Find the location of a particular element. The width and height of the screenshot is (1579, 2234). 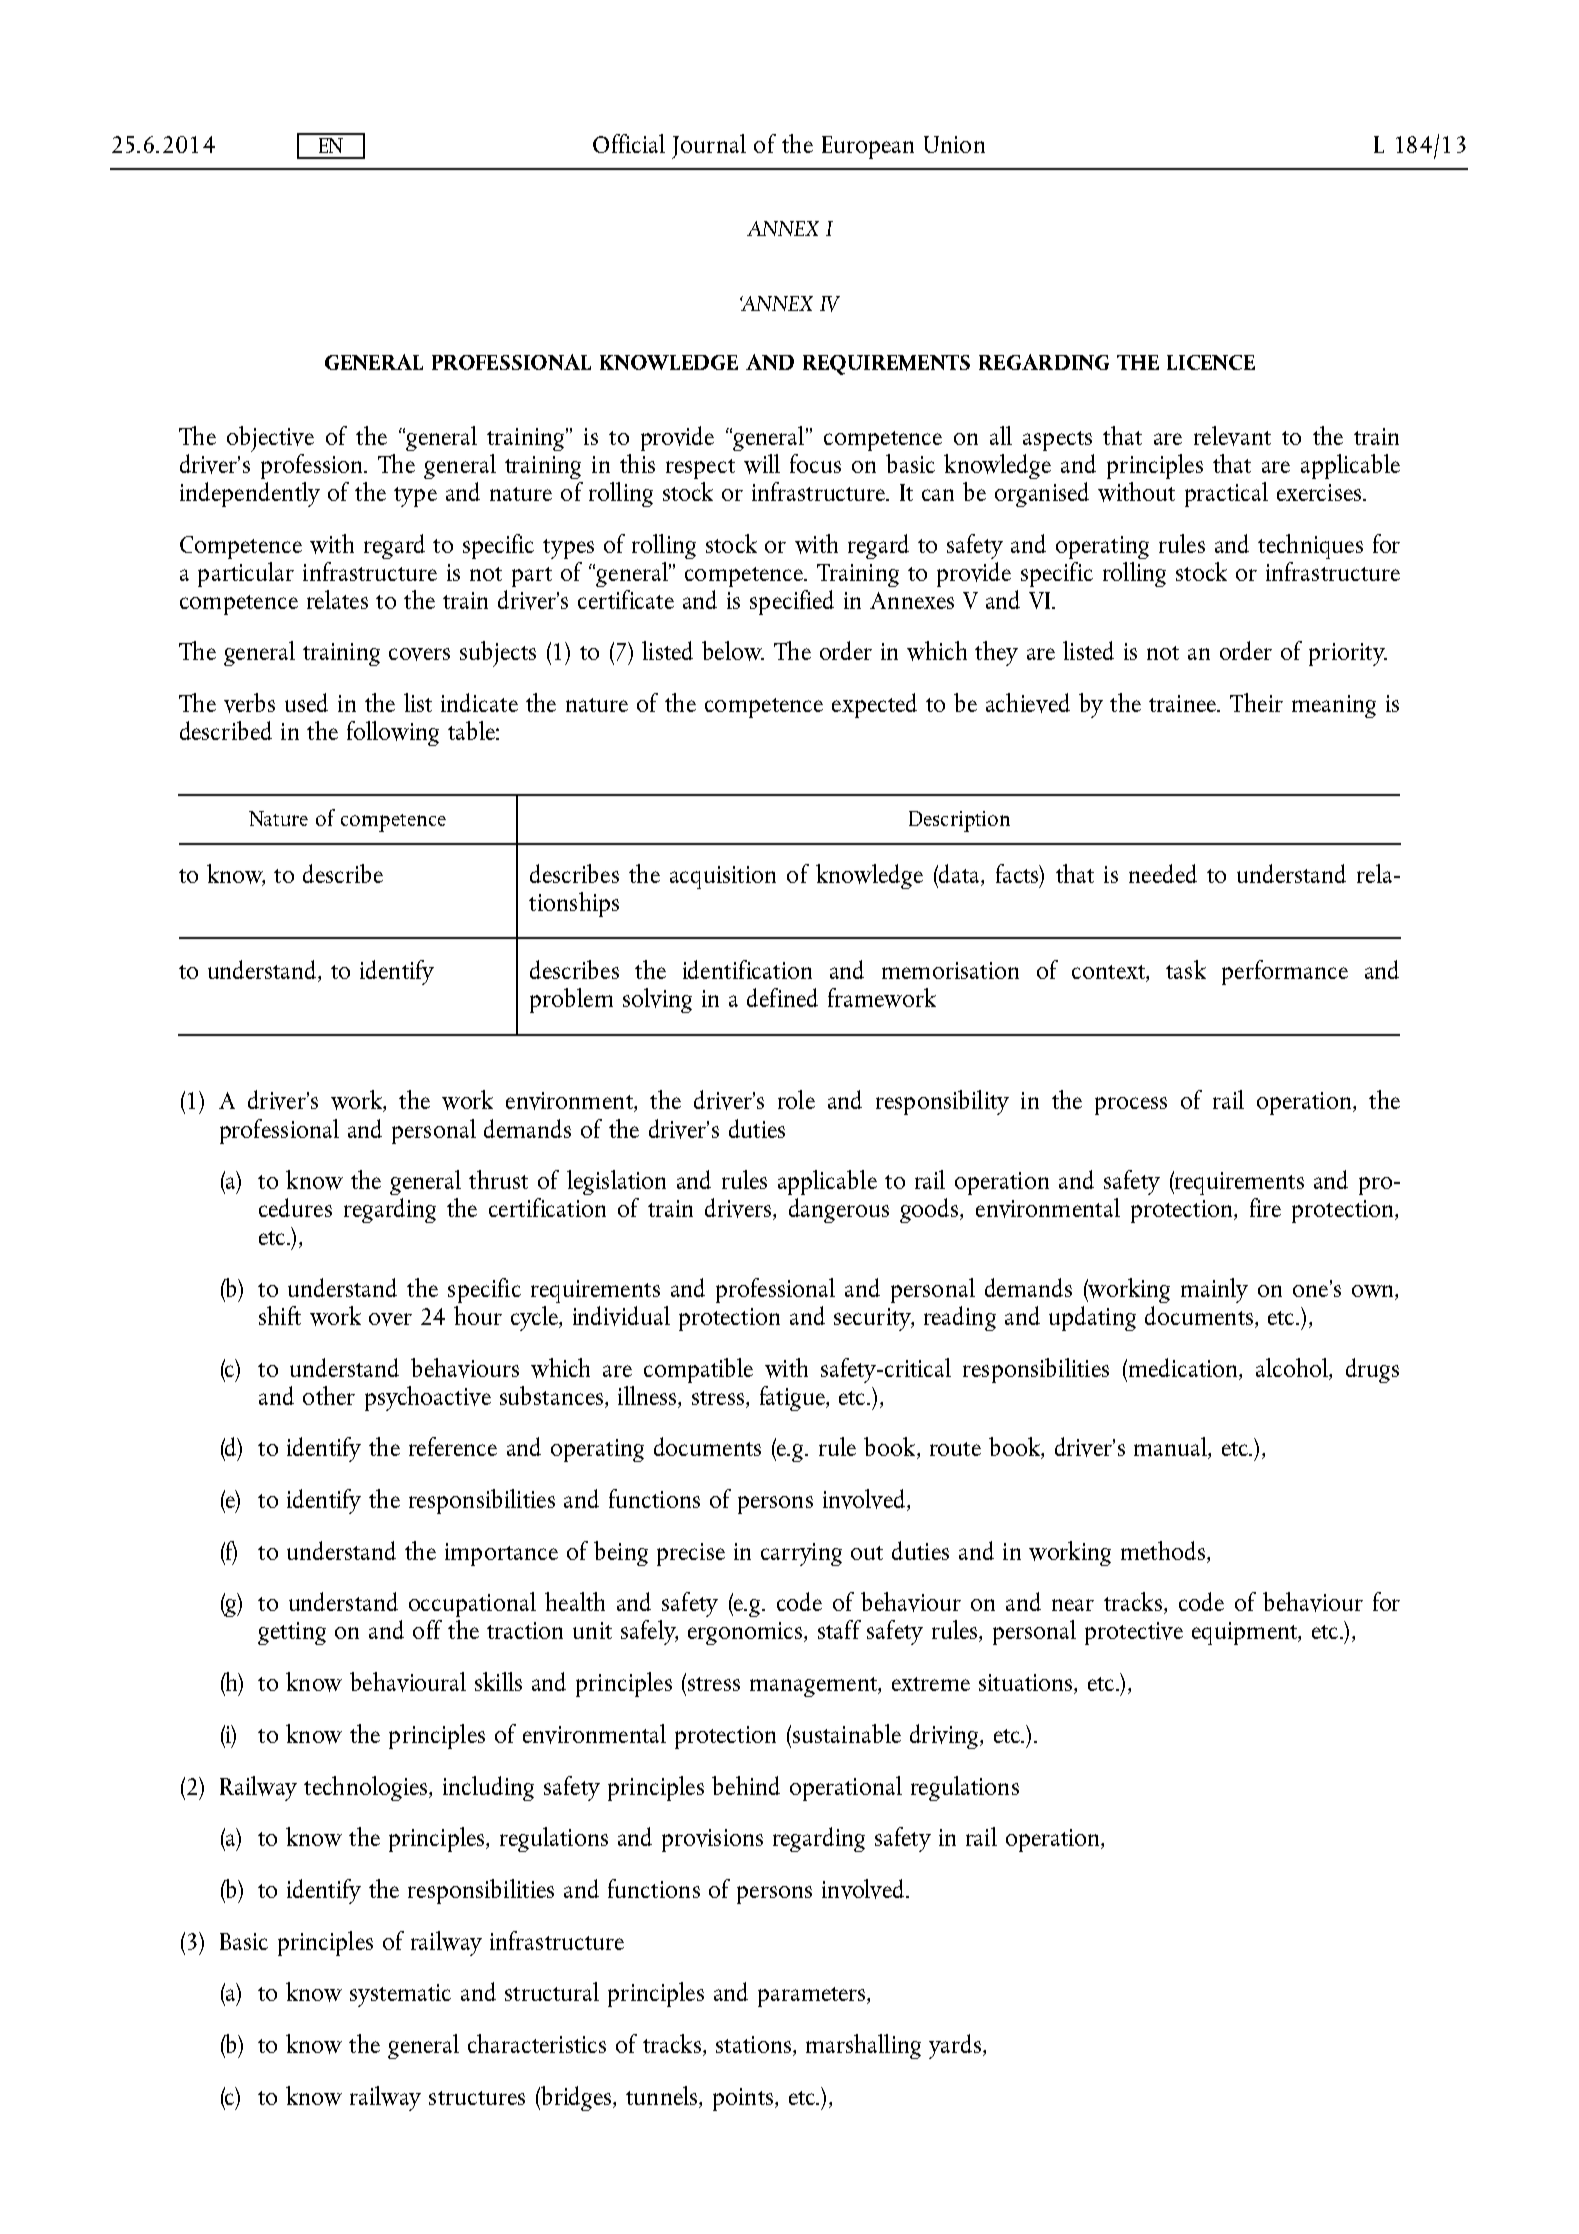

LICENCE is located at coordinates (1211, 362).
